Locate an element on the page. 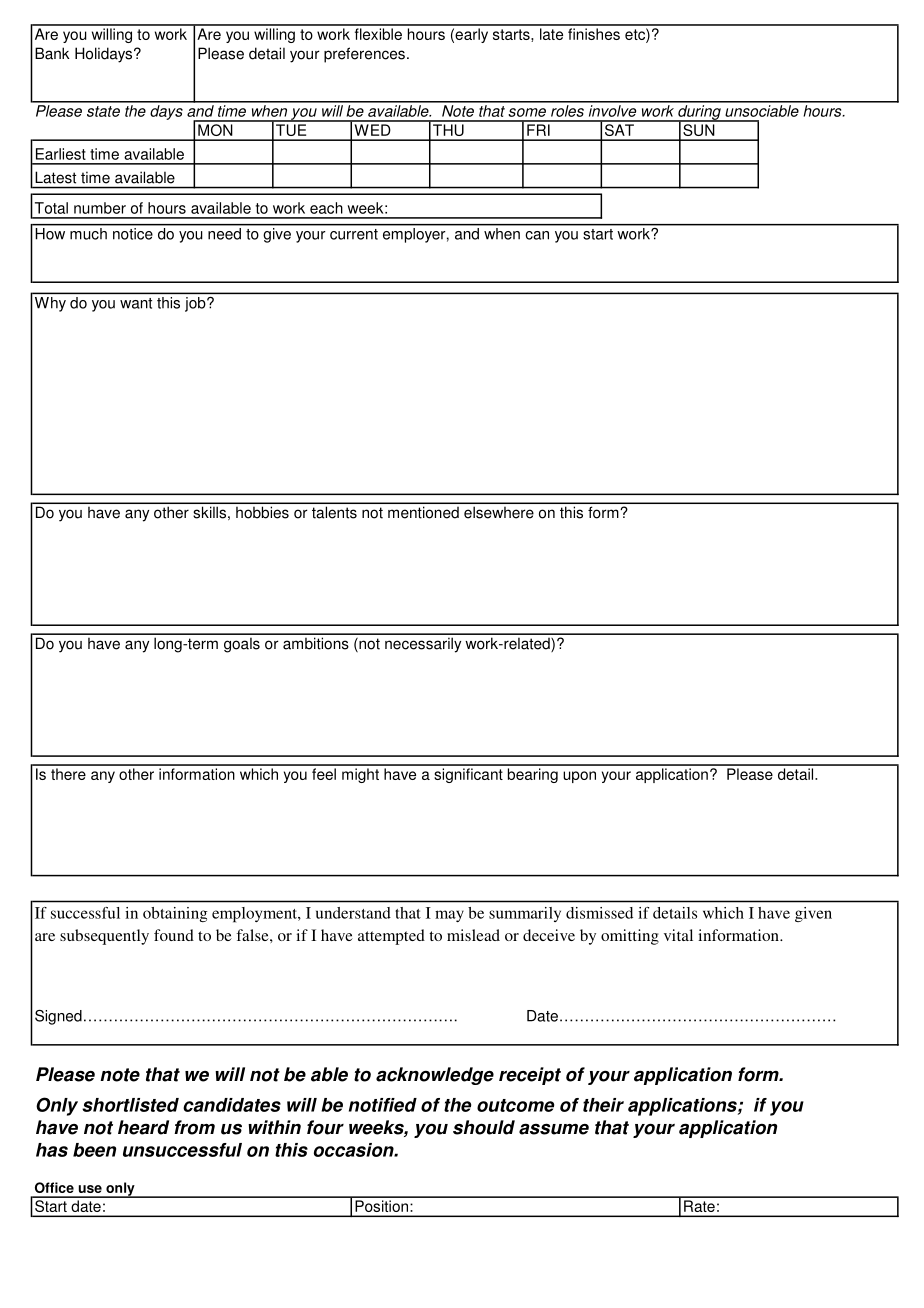 The image size is (924, 1308). obtaining is located at coordinates (175, 914).
